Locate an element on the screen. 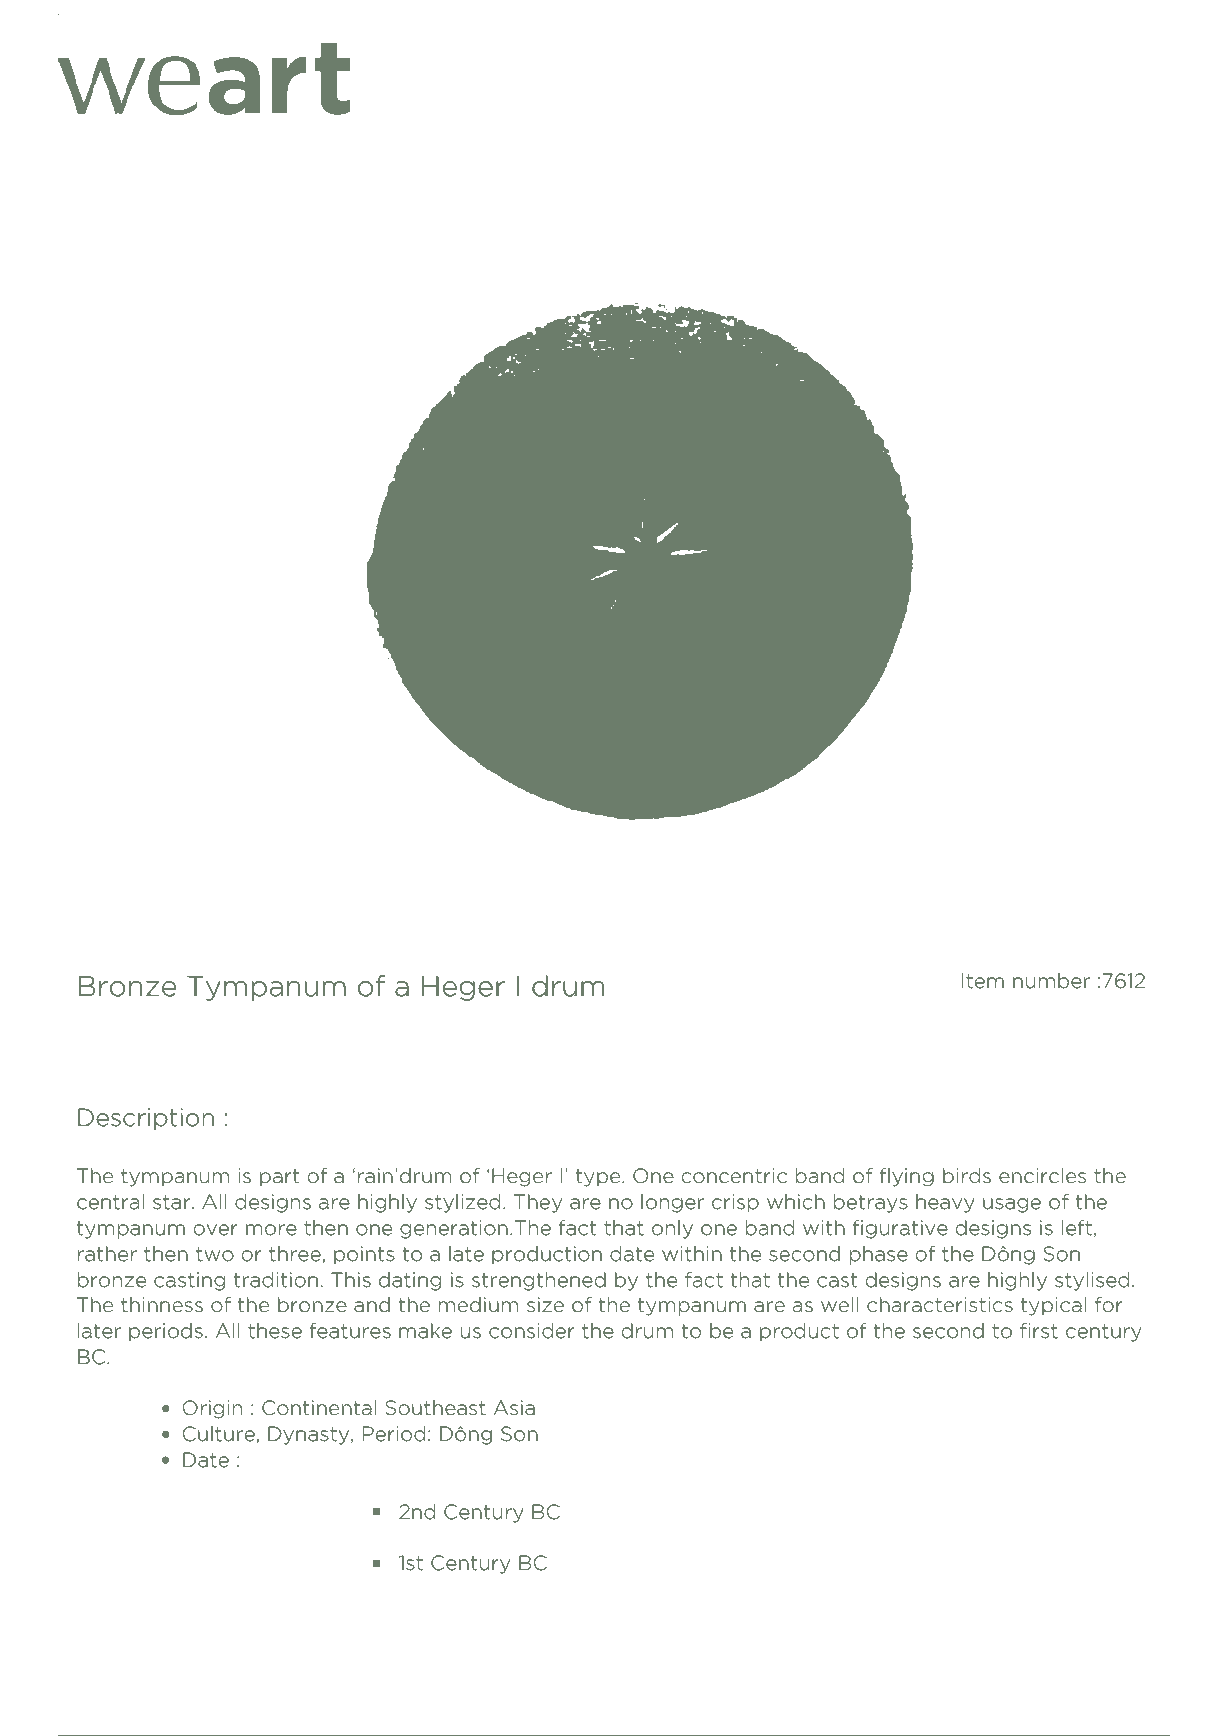  phase is located at coordinates (879, 1255).
